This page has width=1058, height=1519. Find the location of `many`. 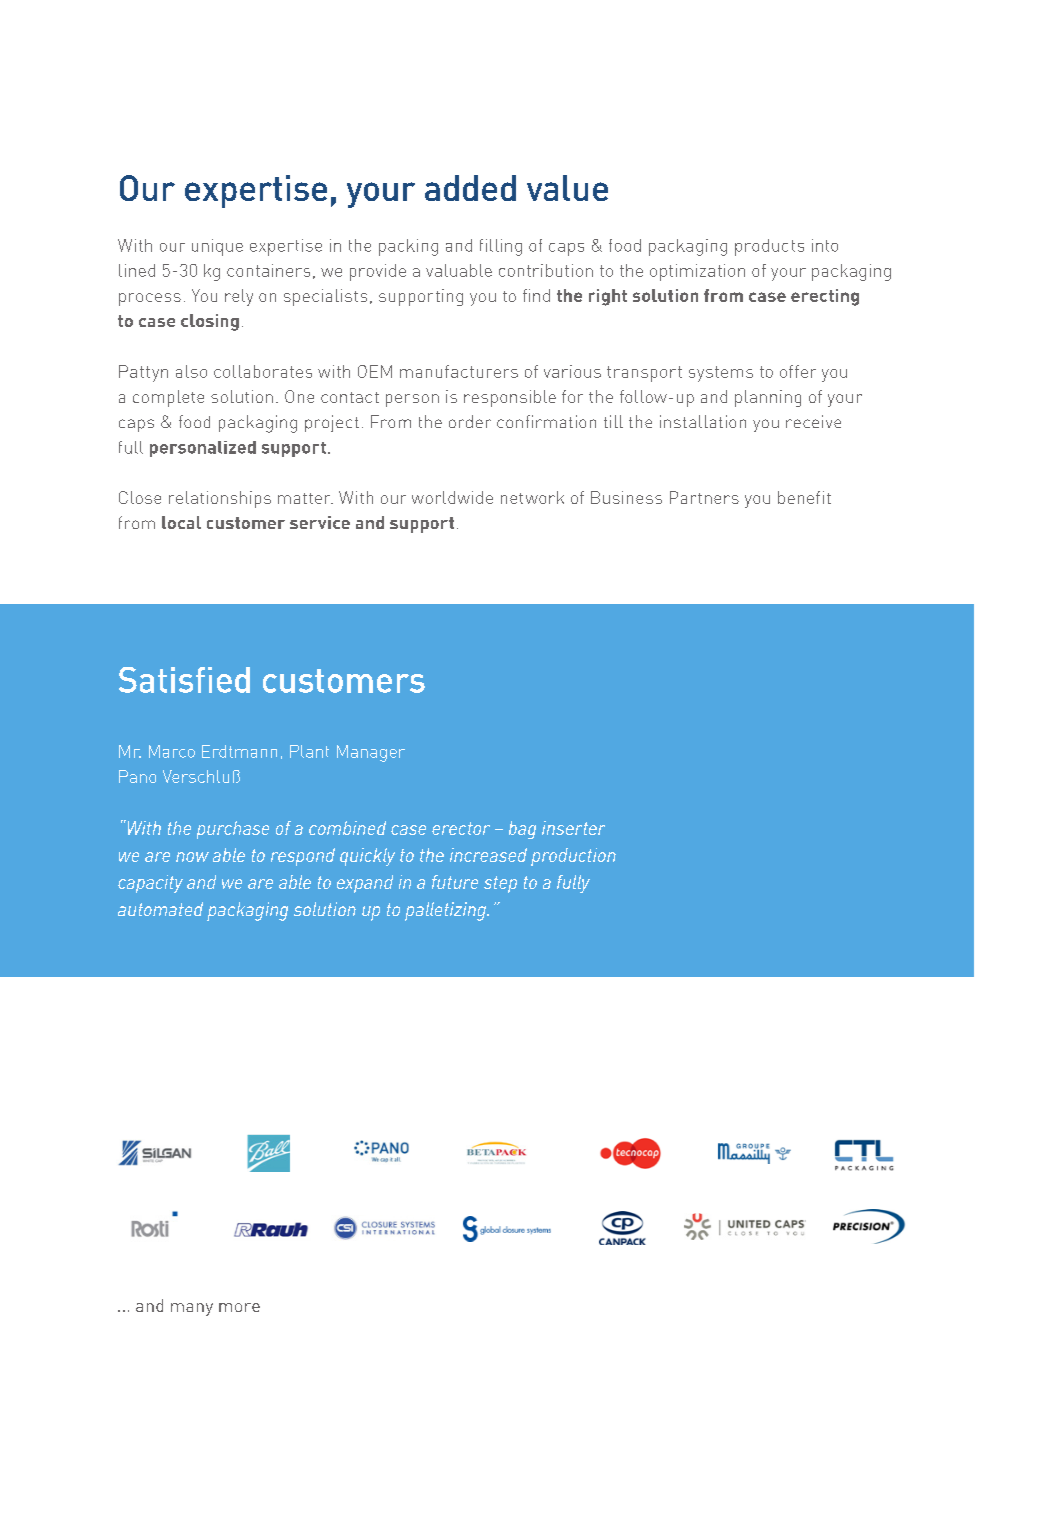

many is located at coordinates (192, 1309).
